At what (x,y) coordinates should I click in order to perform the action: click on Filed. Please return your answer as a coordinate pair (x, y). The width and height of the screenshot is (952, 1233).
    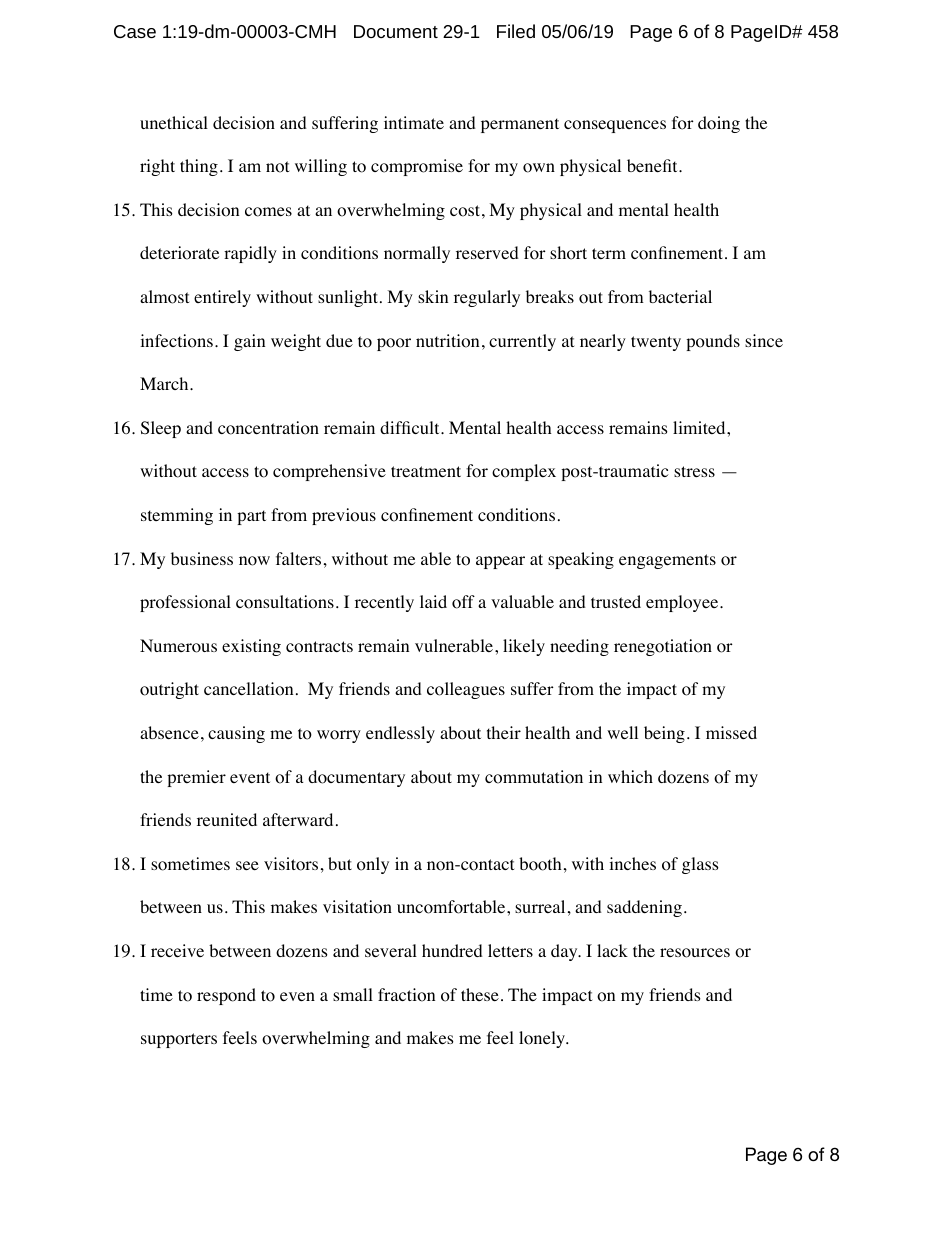
    Looking at the image, I should click on (516, 31).
